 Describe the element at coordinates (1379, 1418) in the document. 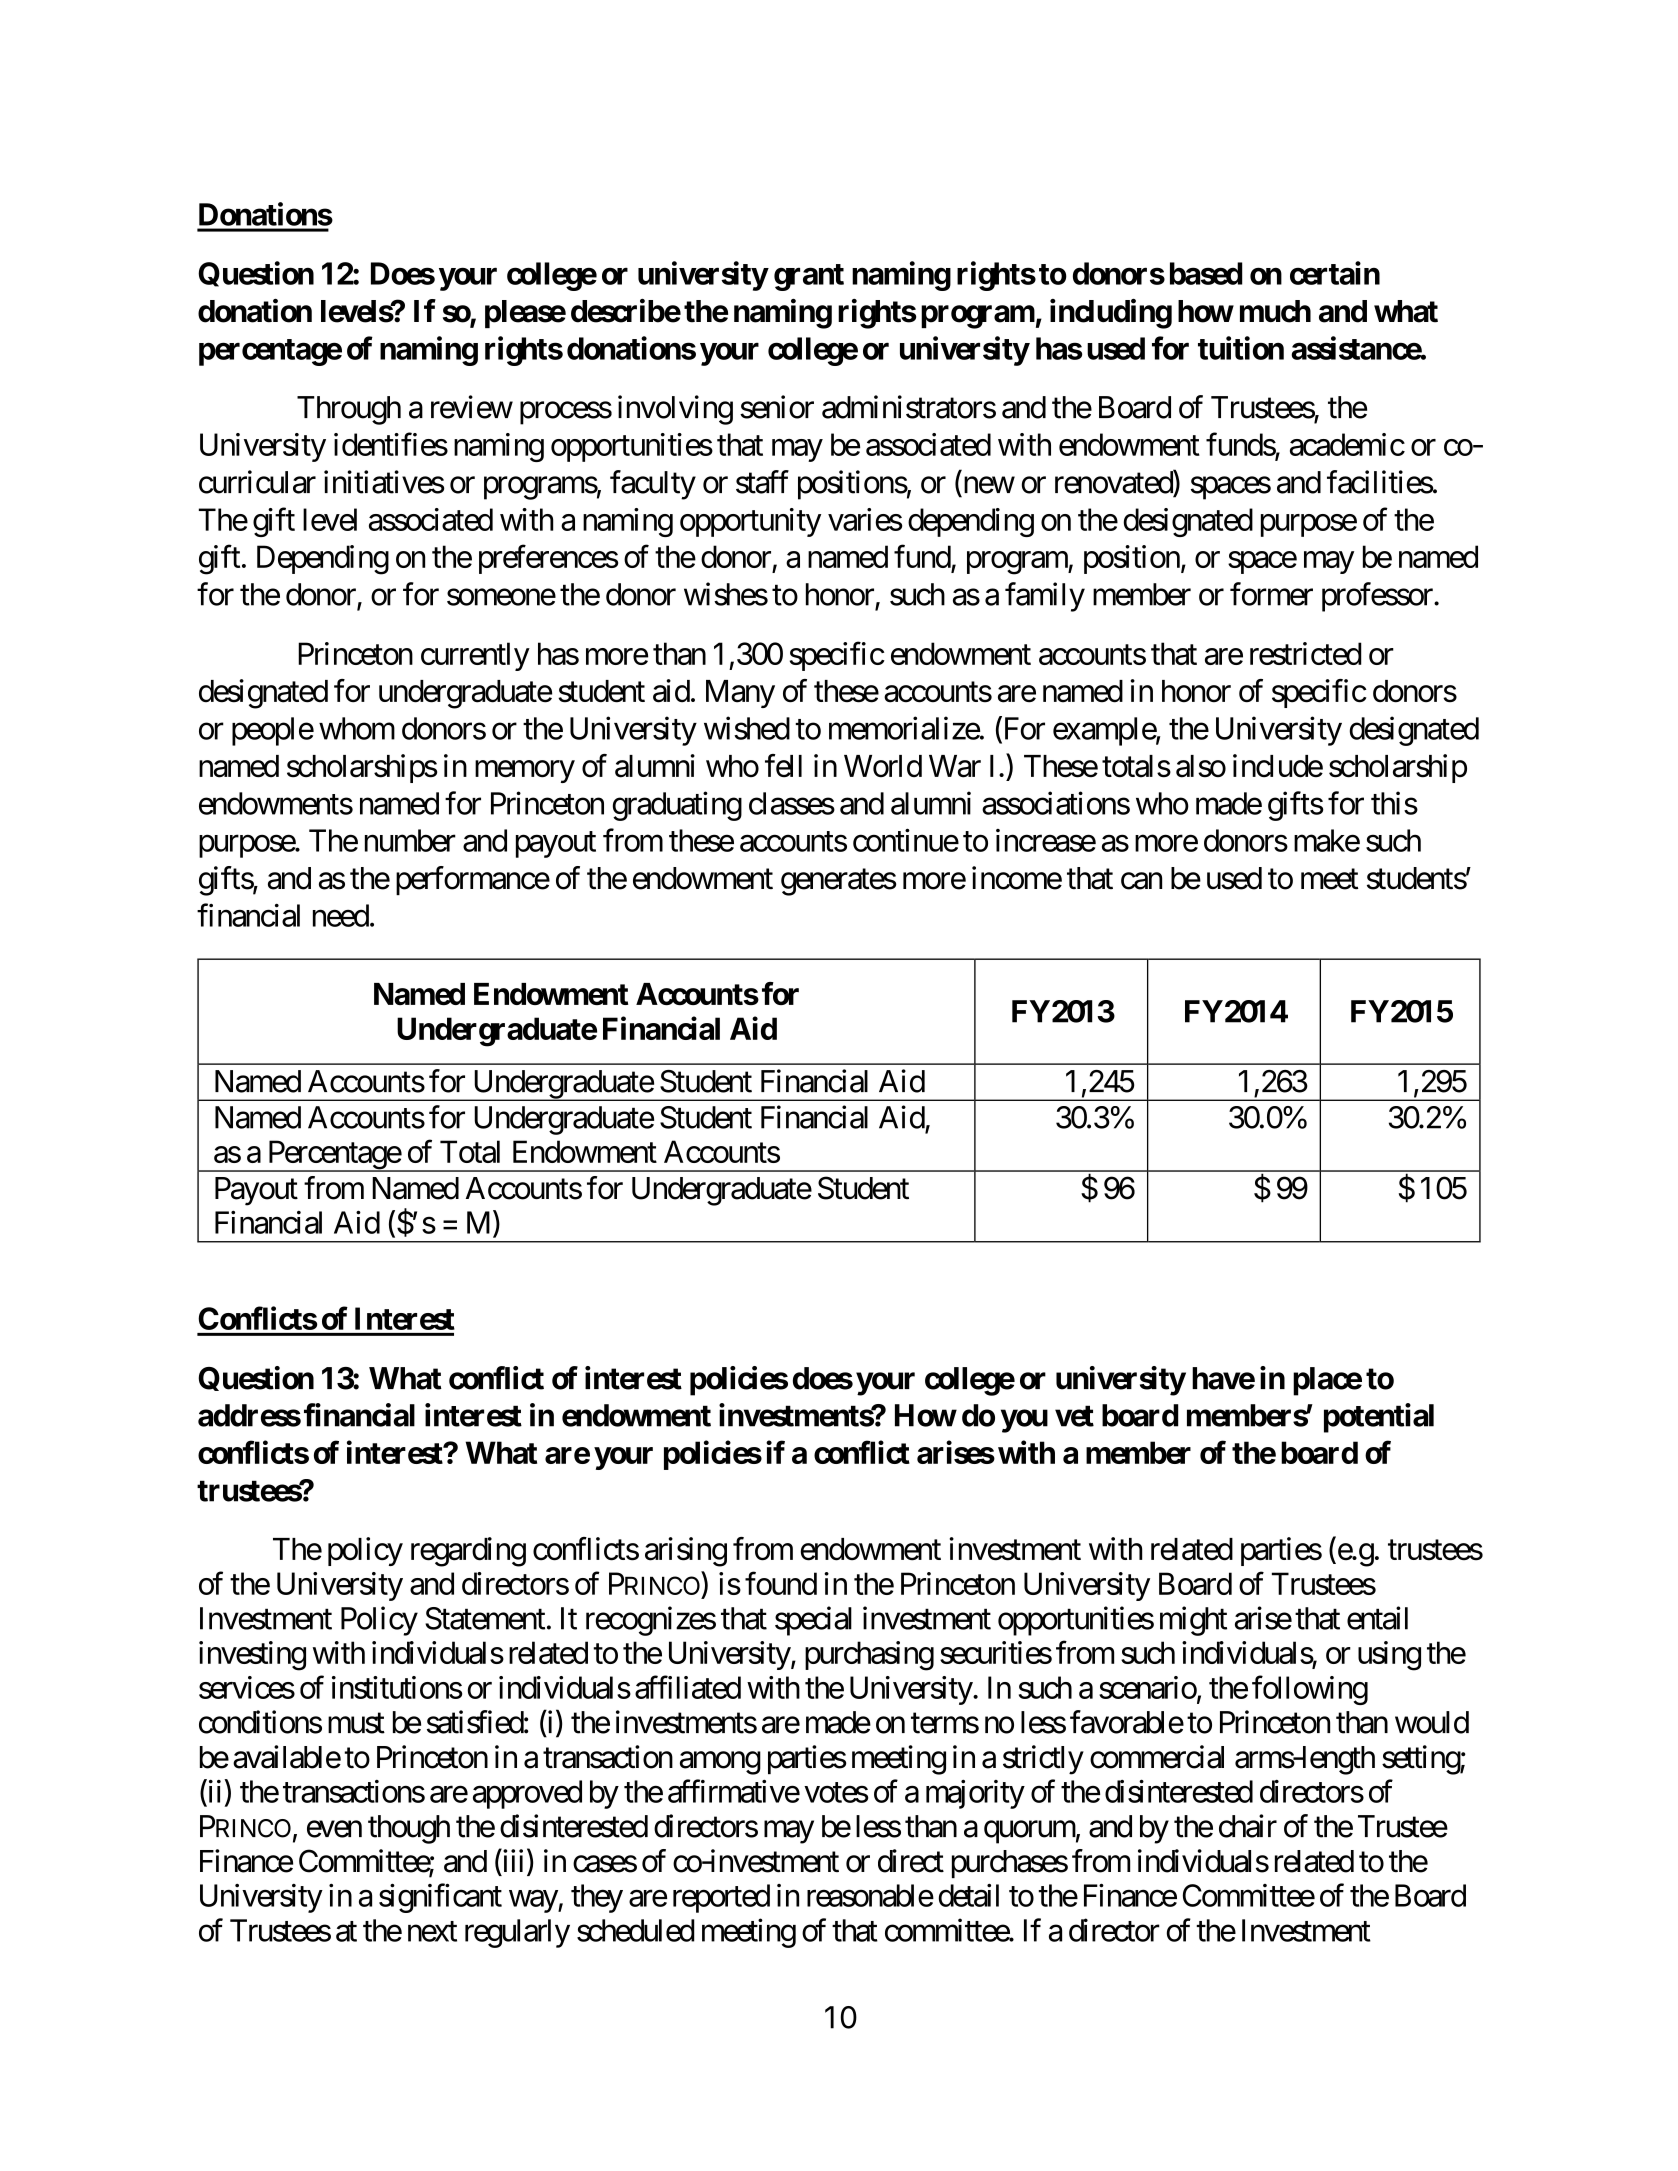

I see `potential` at that location.
